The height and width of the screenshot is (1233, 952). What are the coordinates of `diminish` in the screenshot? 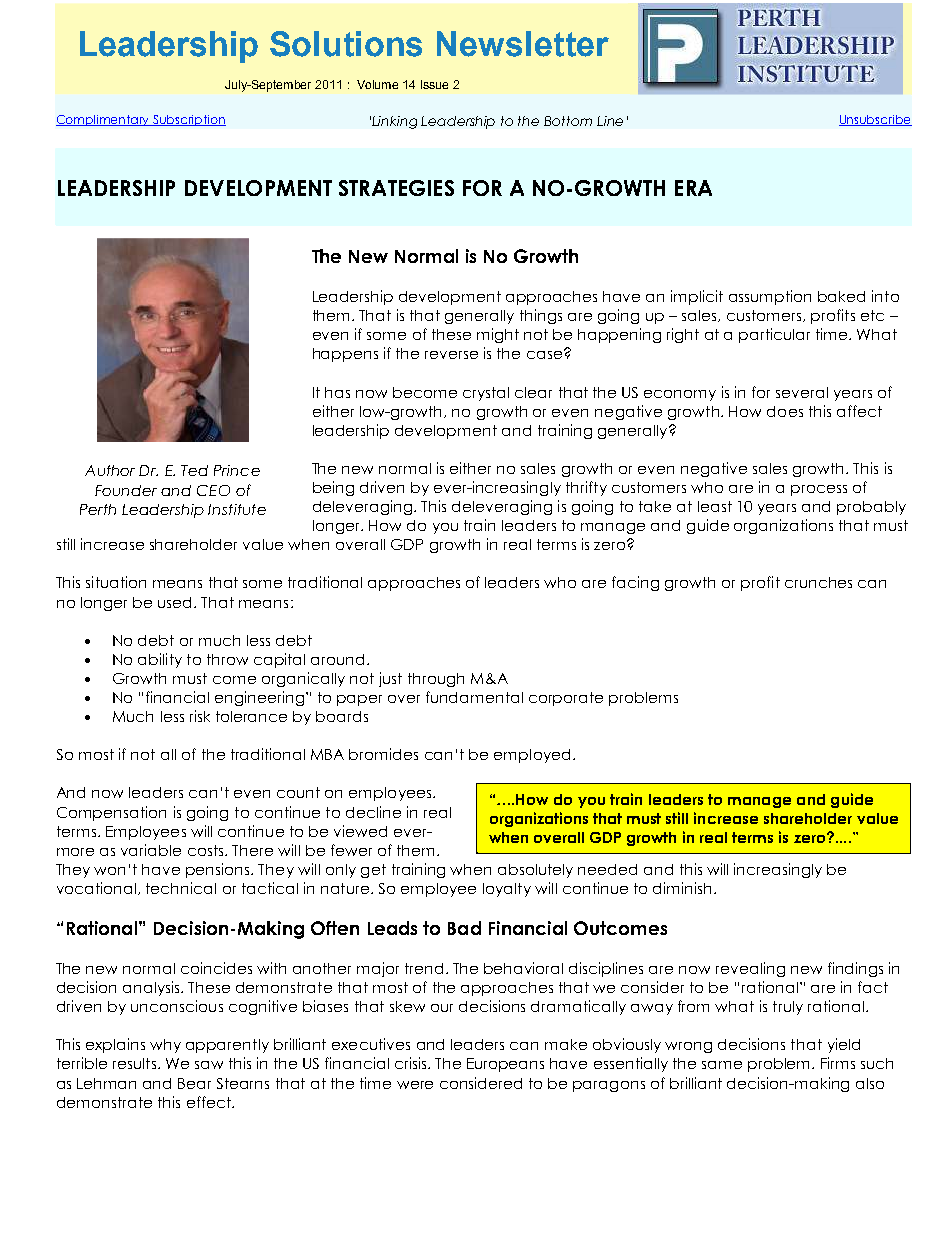 It's located at (682, 888).
